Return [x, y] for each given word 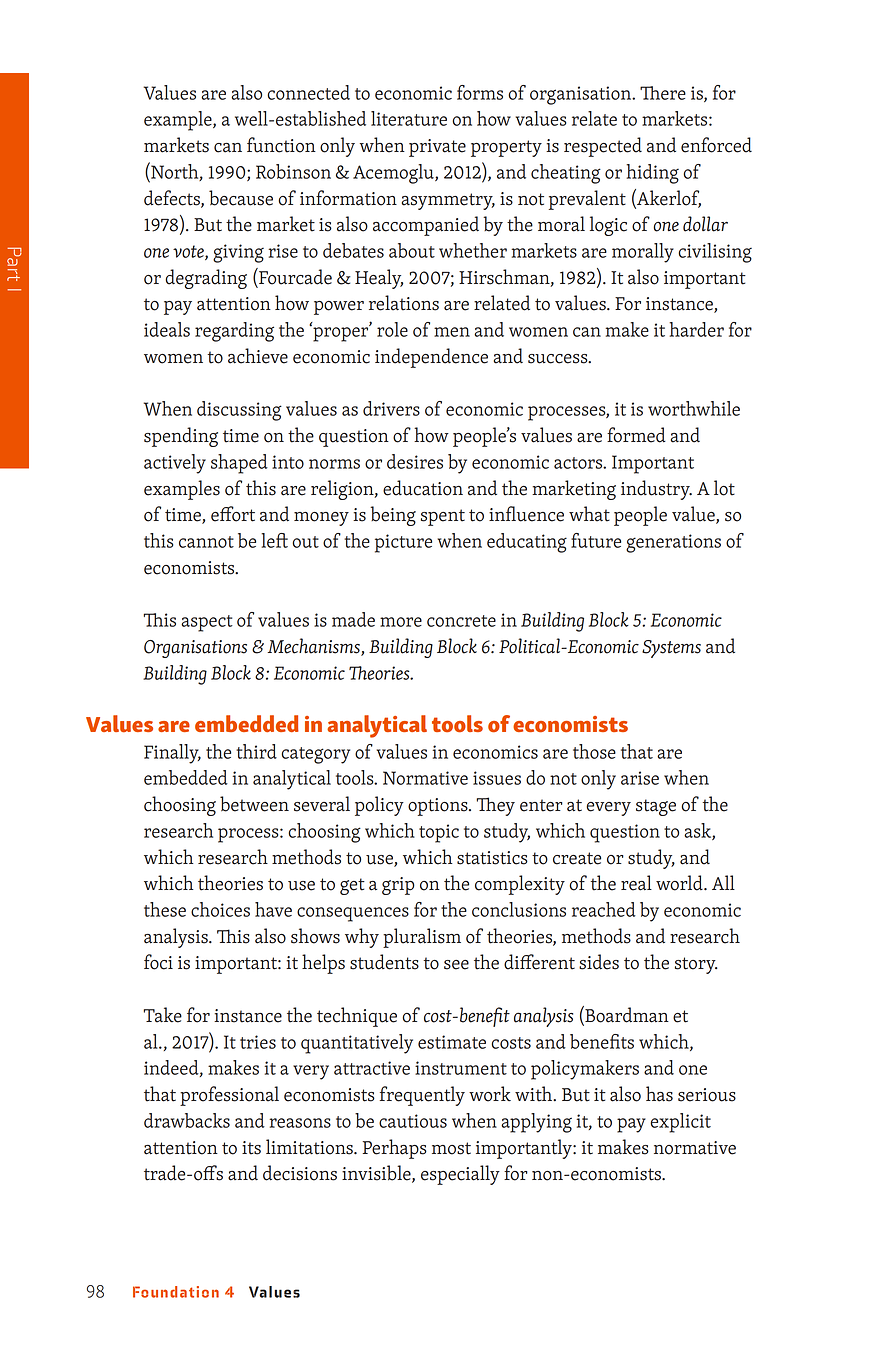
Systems [671, 649]
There [663, 93]
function [281, 145]
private [437, 148]
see [456, 965]
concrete [461, 621]
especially [460, 1175]
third [256, 751]
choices [220, 909]
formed [636, 435]
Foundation [176, 1292]
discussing [239, 411]
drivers [391, 408]
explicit [680, 1123]
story [696, 965]
